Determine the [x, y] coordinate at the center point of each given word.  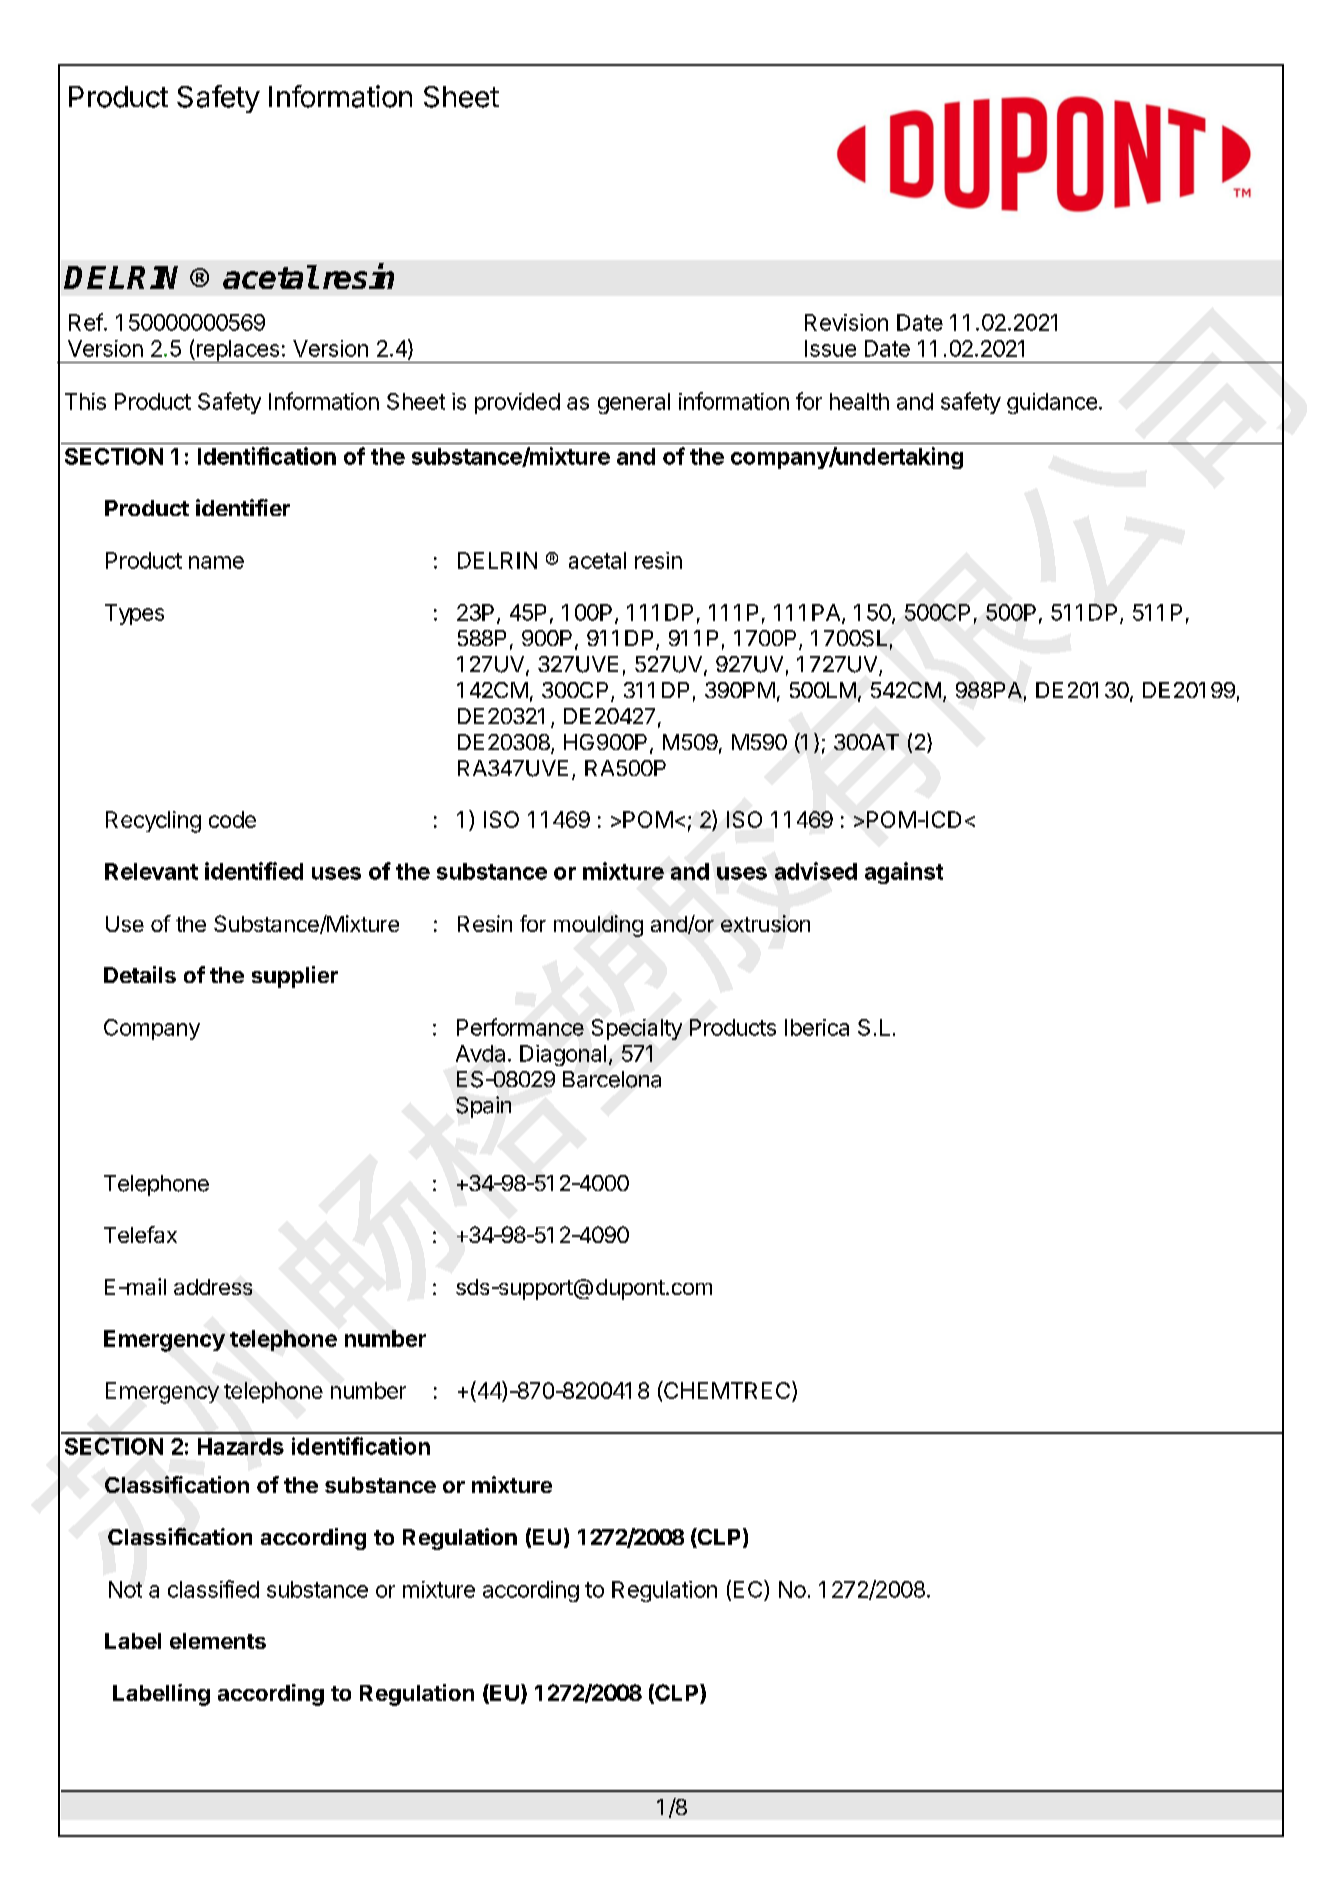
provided [517, 403]
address [213, 1287]
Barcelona [612, 1079]
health [859, 401]
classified [213, 1589]
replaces [238, 351]
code [232, 819]
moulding [598, 926]
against [904, 873]
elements [218, 1641]
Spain [483, 1107]
